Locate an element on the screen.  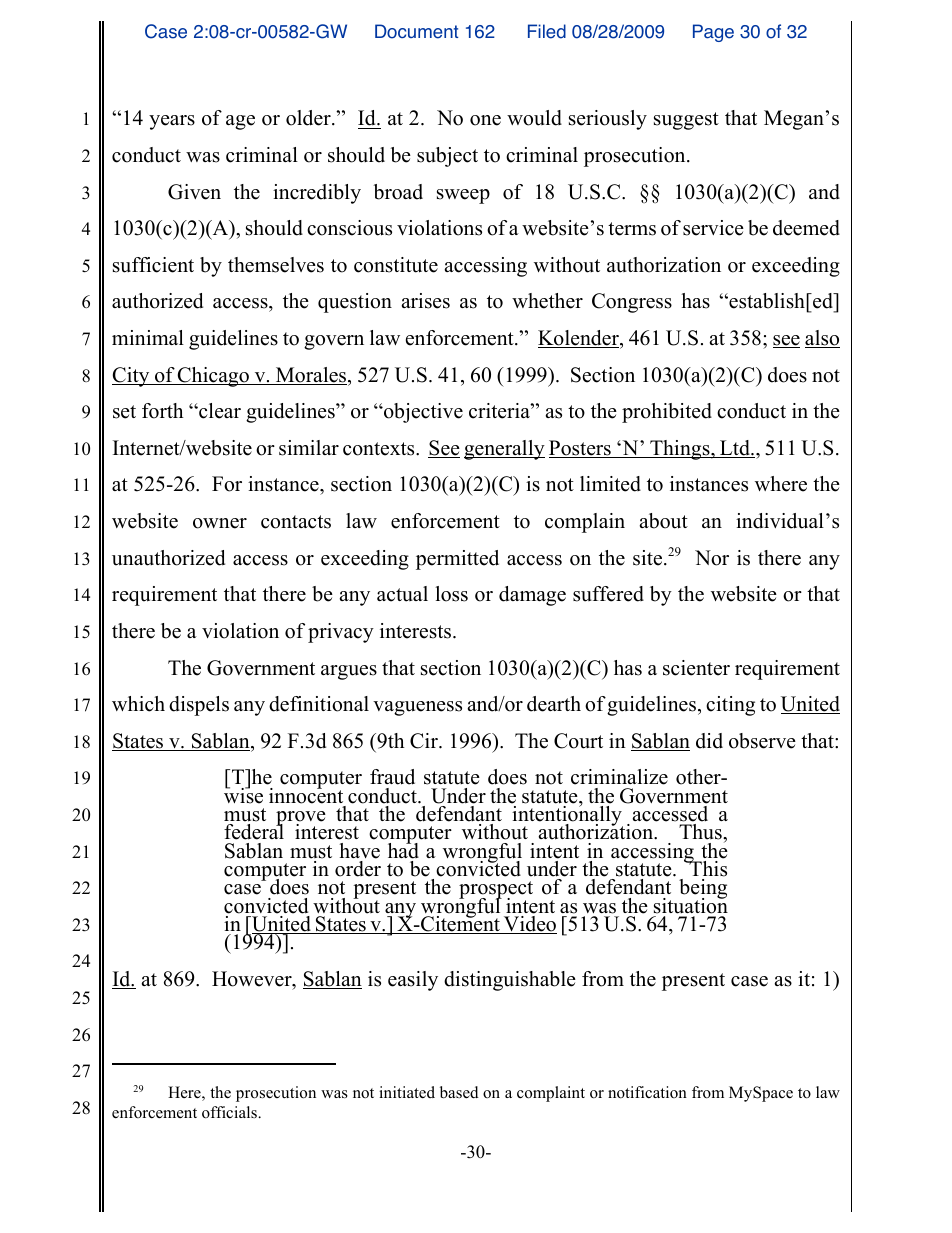
years is located at coordinates (172, 122).
